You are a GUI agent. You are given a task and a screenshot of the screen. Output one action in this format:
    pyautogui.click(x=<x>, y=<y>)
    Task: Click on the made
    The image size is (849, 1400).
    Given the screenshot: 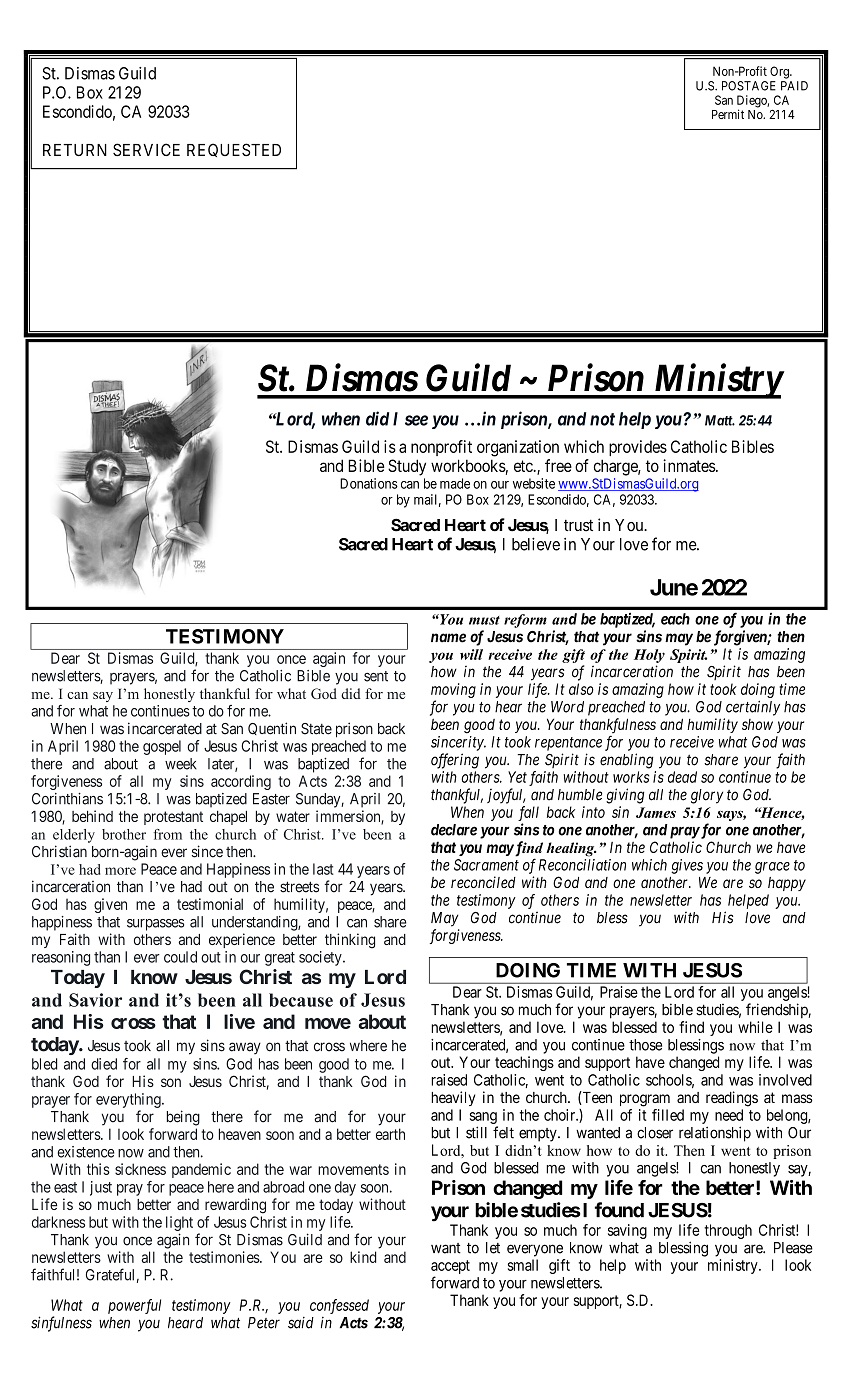 What is the action you would take?
    pyautogui.click(x=455, y=483)
